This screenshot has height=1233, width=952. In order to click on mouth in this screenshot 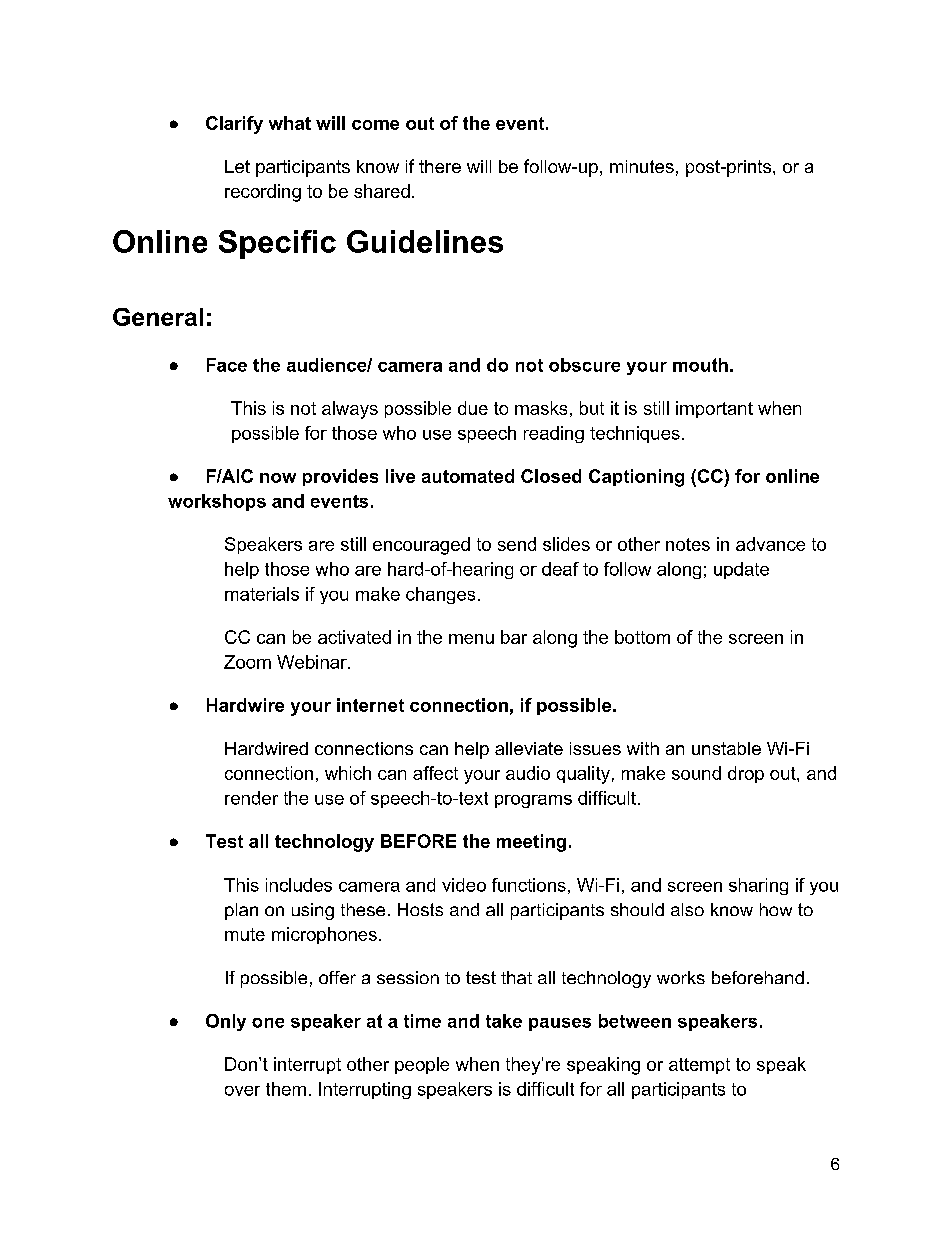, I will do `click(700, 365)`.
